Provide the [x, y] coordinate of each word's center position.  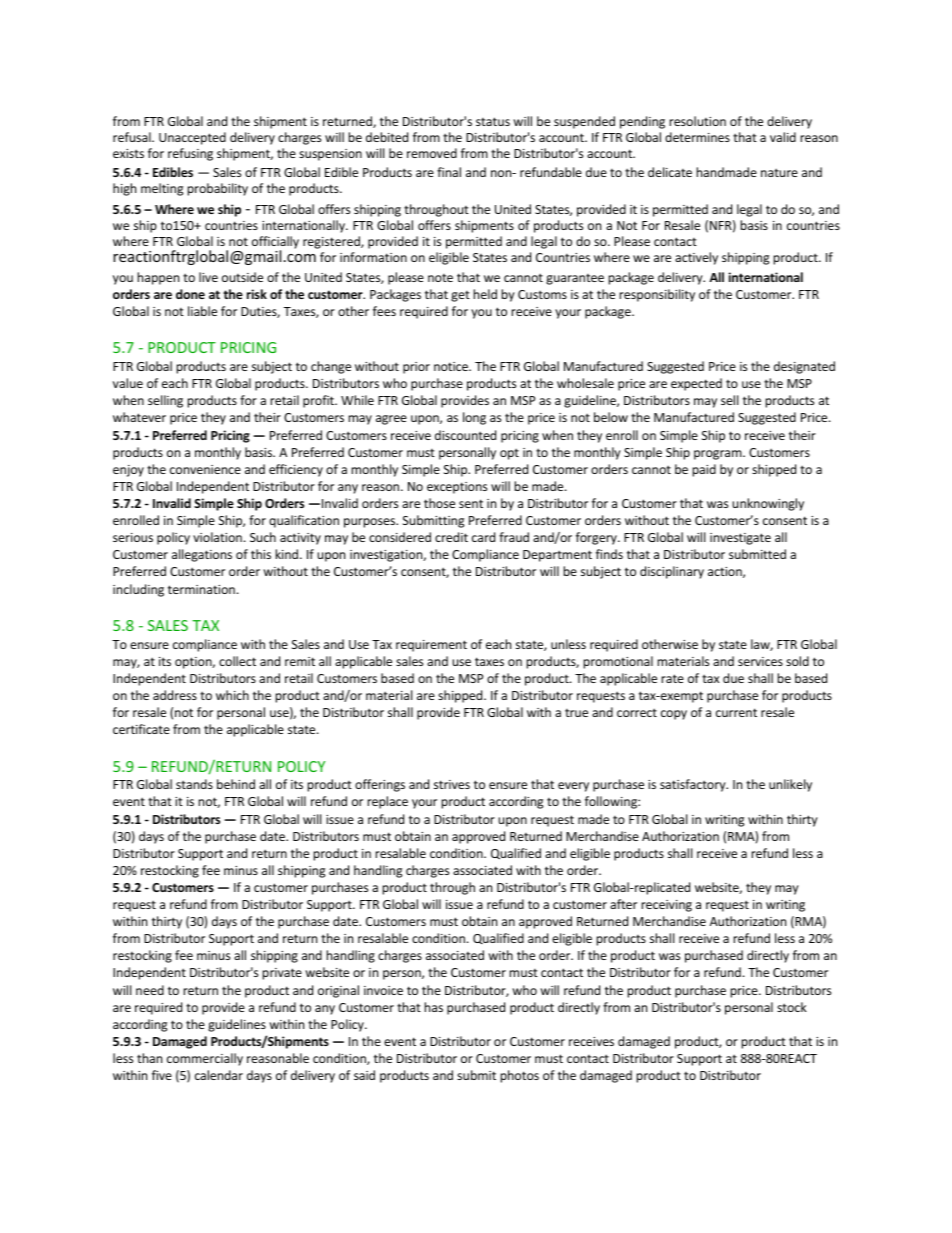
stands [194, 784]
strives [452, 784]
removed [432, 153]
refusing [190, 154]
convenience [205, 469]
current [736, 712]
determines [697, 137]
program [719, 455]
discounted [465, 435]
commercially [205, 1059]
